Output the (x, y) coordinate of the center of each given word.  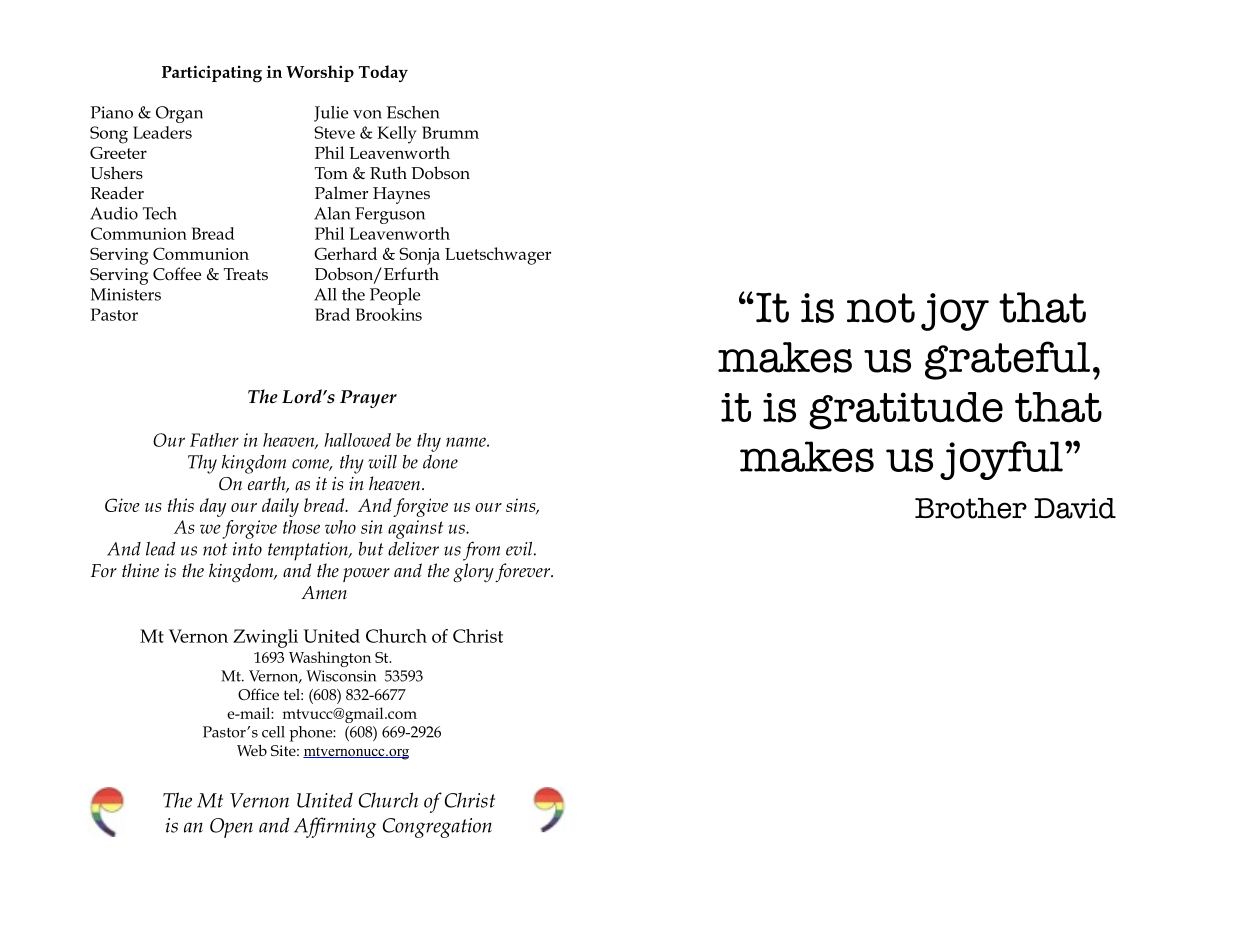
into (247, 549)
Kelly (397, 135)
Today (383, 73)
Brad (332, 314)
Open (231, 828)
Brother (971, 508)
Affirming (335, 827)
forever (524, 572)
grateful (1007, 360)
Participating (212, 74)
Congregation (437, 828)
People (395, 296)
